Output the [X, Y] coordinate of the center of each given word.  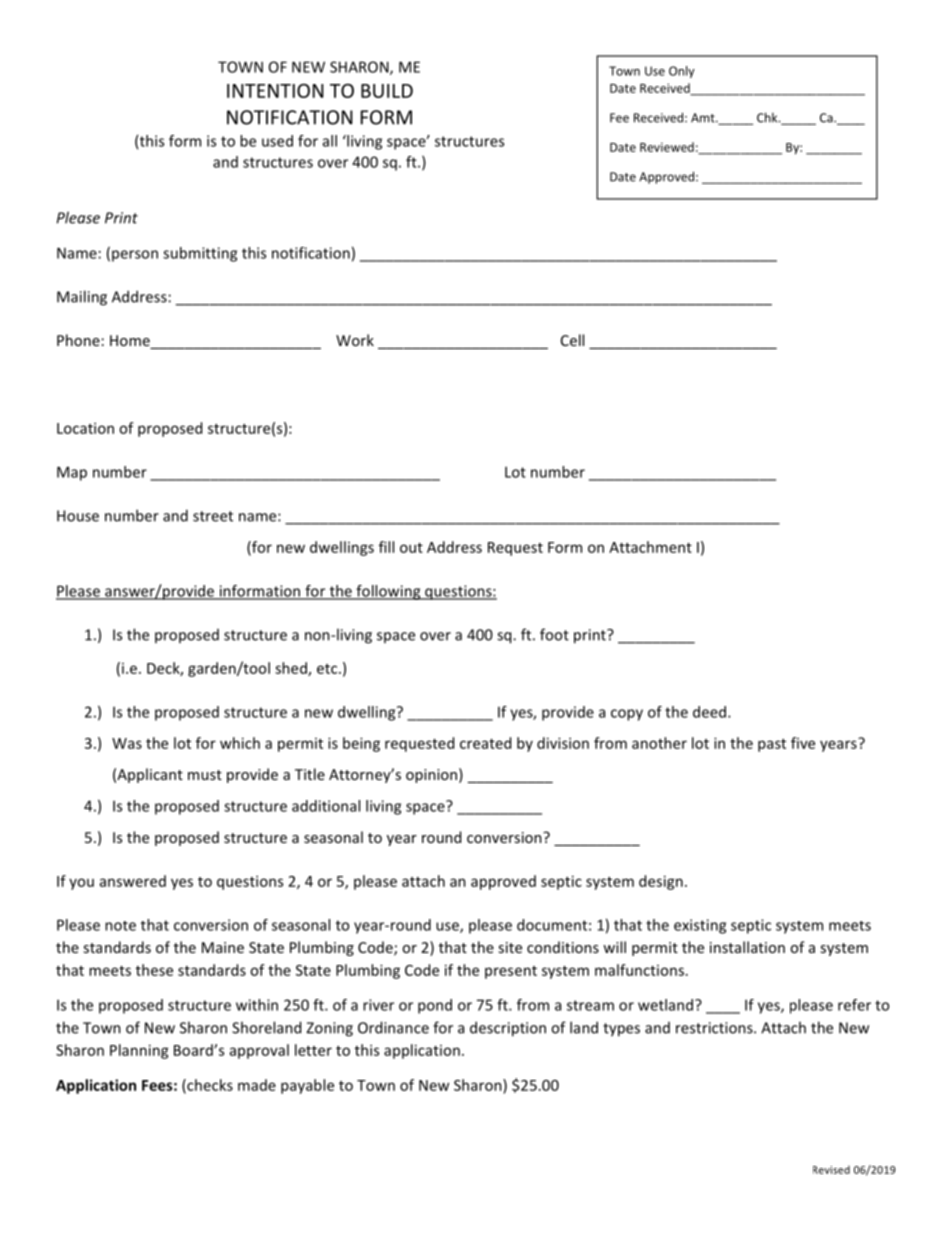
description [508, 1029]
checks [209, 1086]
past [772, 745]
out [411, 548]
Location [85, 428]
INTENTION [275, 91]
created [485, 743]
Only [682, 72]
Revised [831, 1169]
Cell [572, 340]
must [205, 775]
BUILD [387, 91]
